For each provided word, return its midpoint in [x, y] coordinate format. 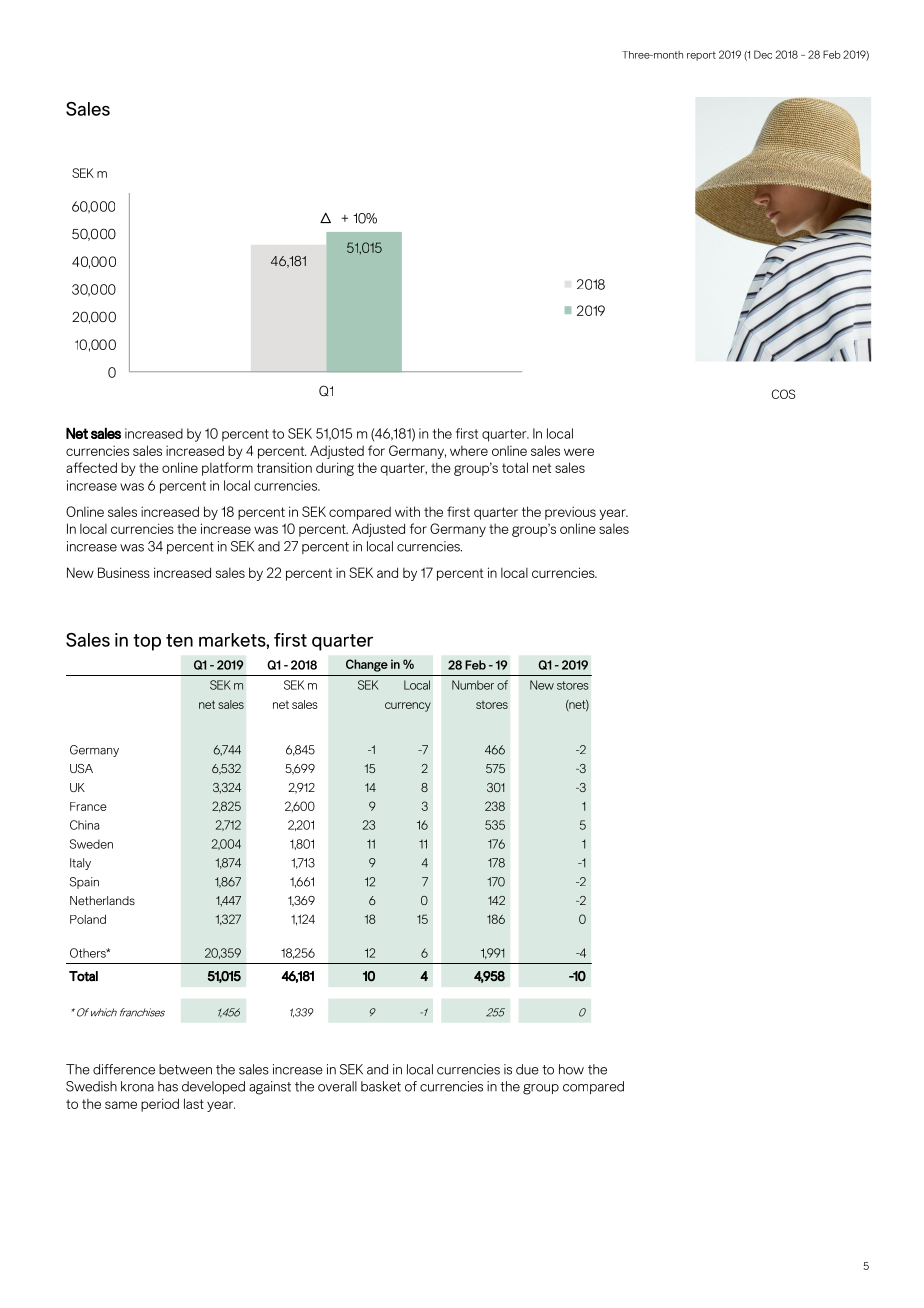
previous [570, 513]
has [168, 1086]
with [407, 511]
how [571, 1069]
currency [408, 707]
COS [783, 394]
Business [124, 572]
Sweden [91, 844]
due [527, 1069]
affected [91, 467]
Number [473, 685]
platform [227, 469]
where [469, 451]
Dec [763, 54]
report [701, 56]
